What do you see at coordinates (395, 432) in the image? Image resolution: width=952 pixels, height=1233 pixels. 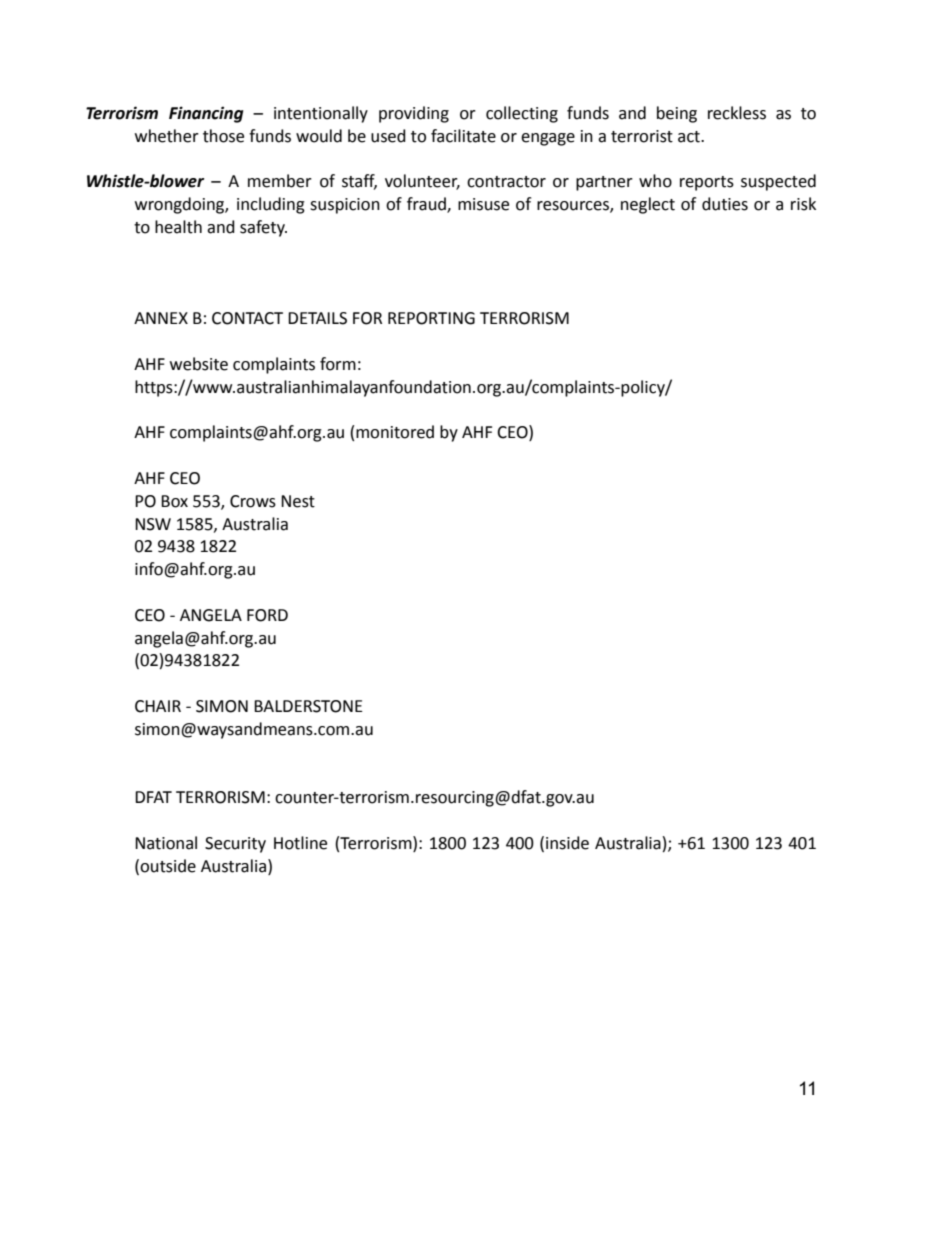 I see `monitored` at bounding box center [395, 432].
